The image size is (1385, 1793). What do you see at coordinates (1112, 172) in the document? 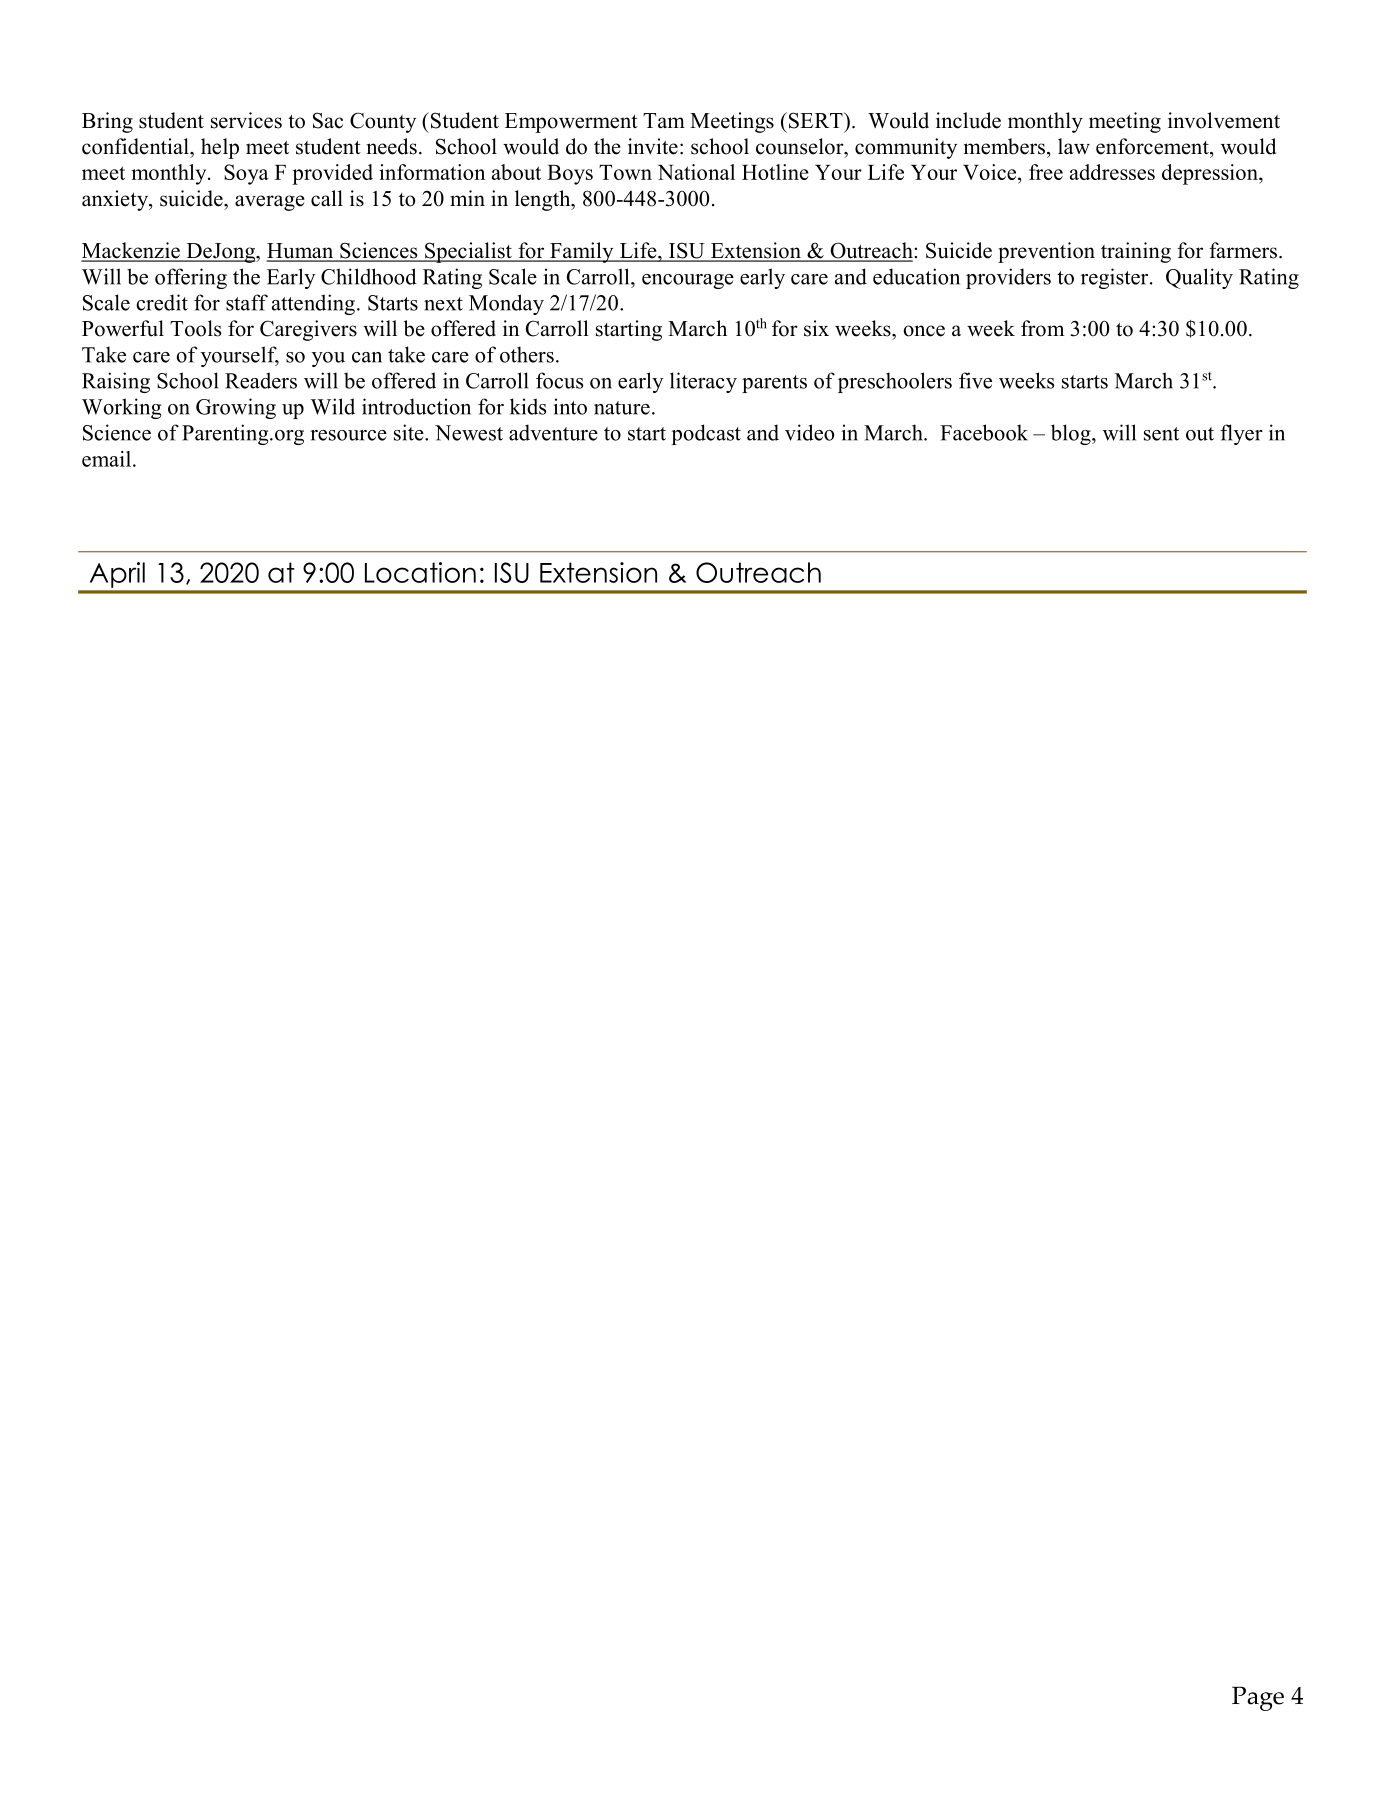
I see `addresses` at bounding box center [1112, 172].
